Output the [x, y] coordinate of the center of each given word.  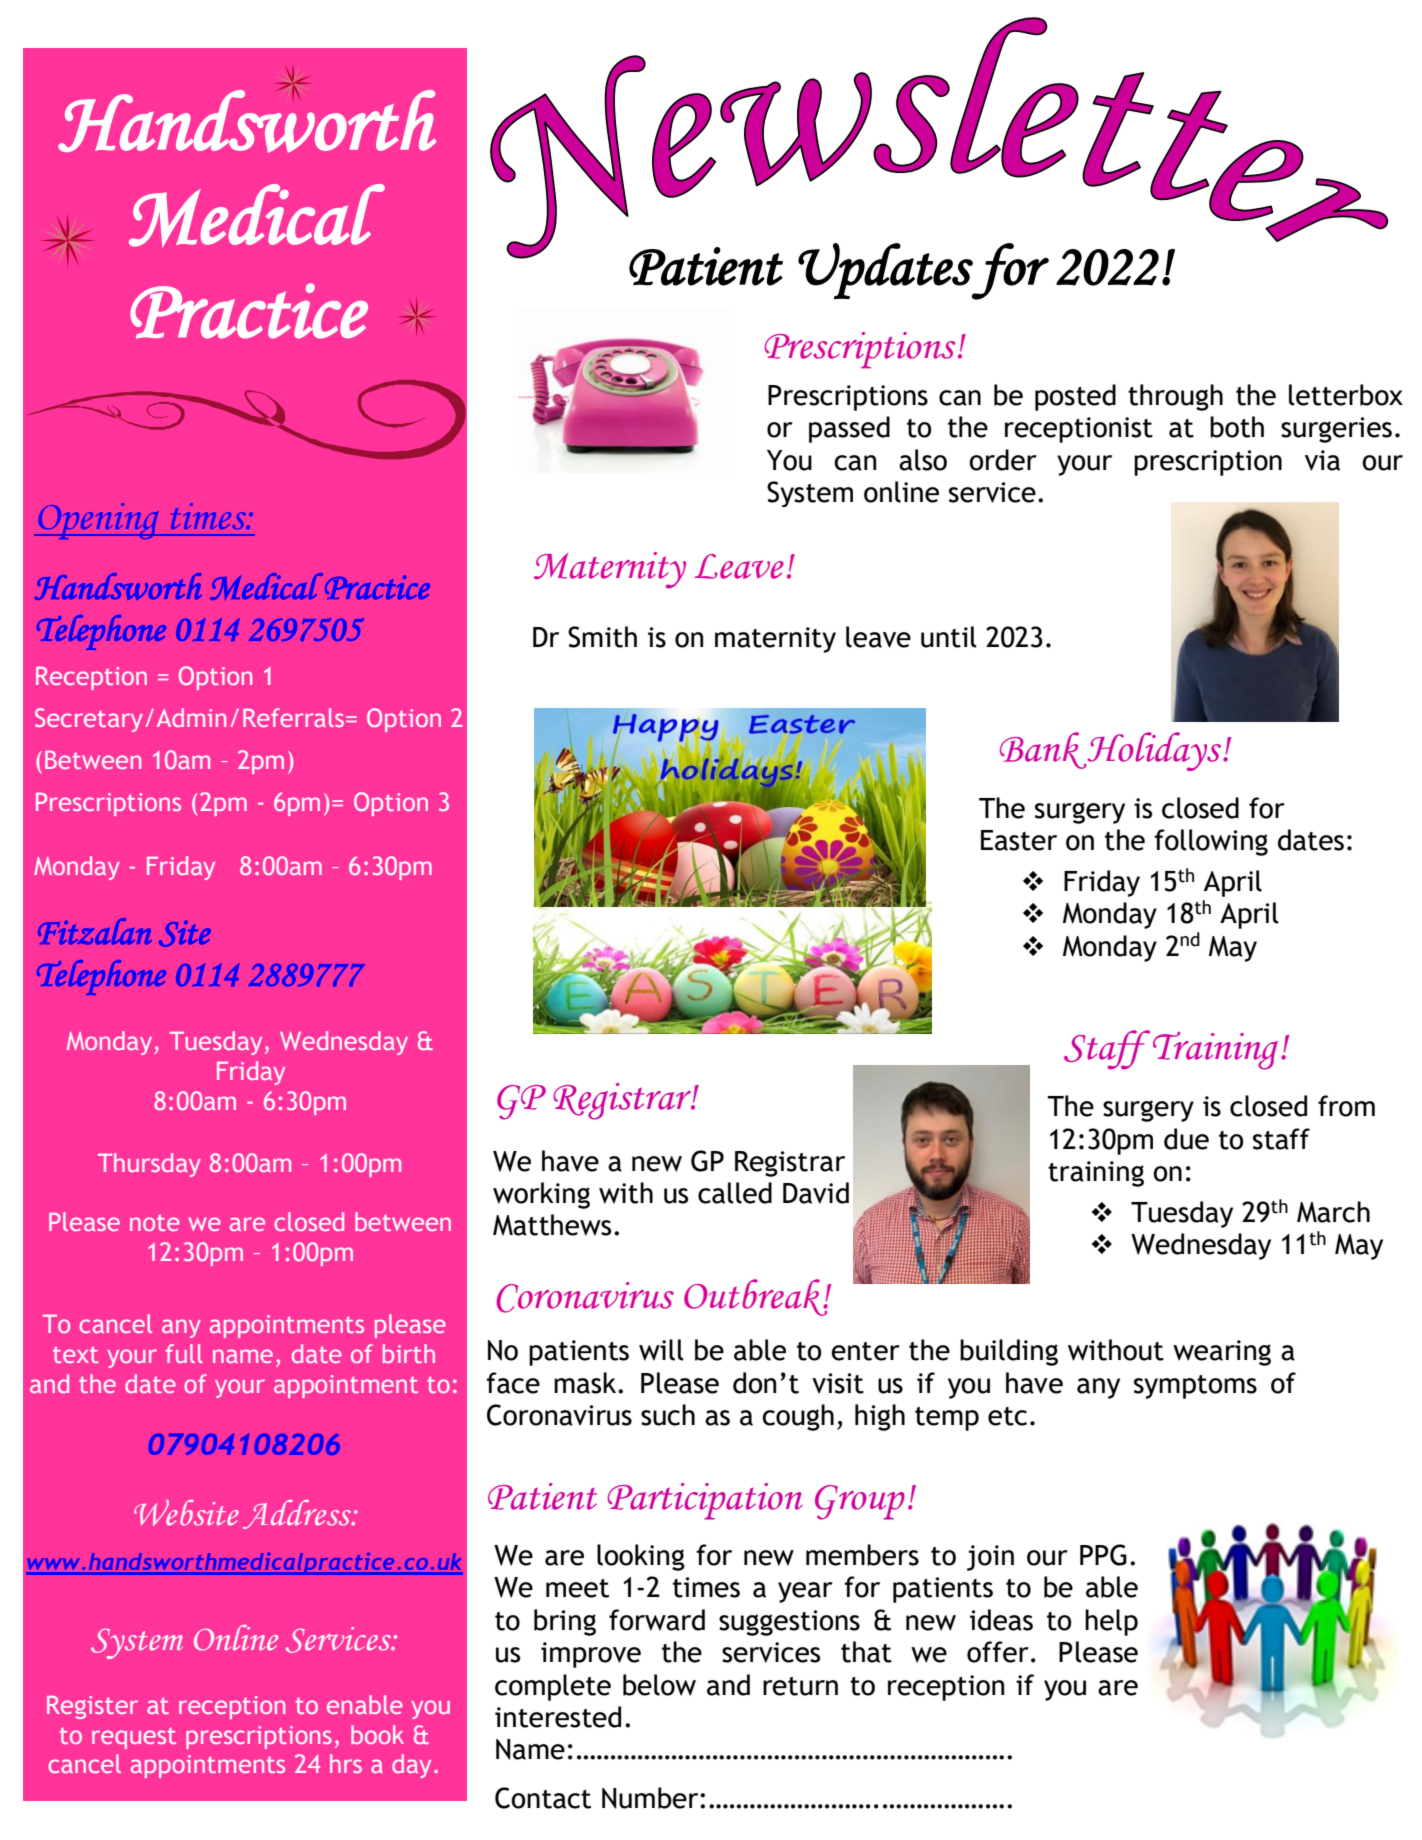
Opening [99, 521]
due [1186, 1139]
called [735, 1193]
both [1237, 427]
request [134, 1738]
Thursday [149, 1165]
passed [849, 429]
